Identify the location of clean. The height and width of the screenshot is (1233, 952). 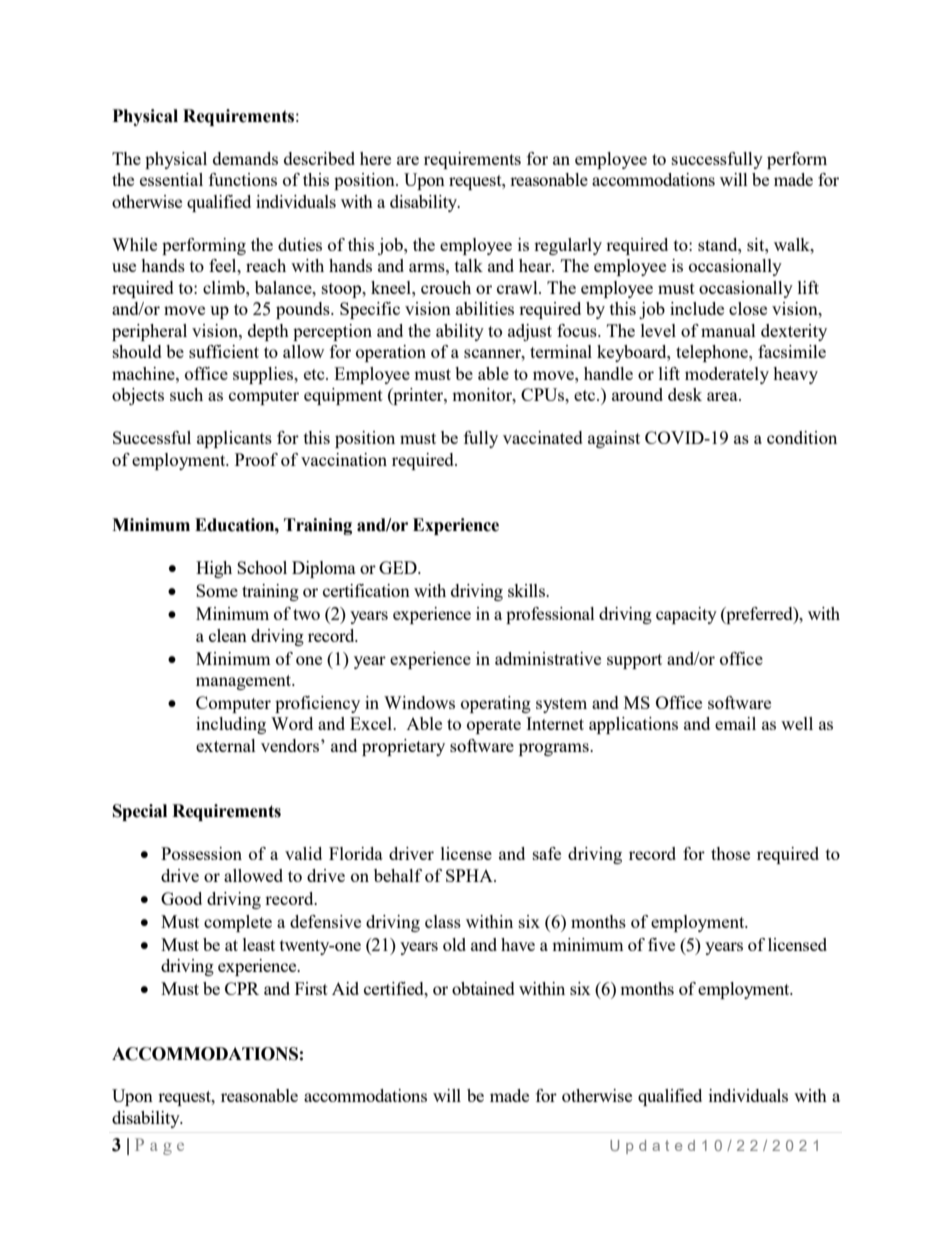
(228, 635).
